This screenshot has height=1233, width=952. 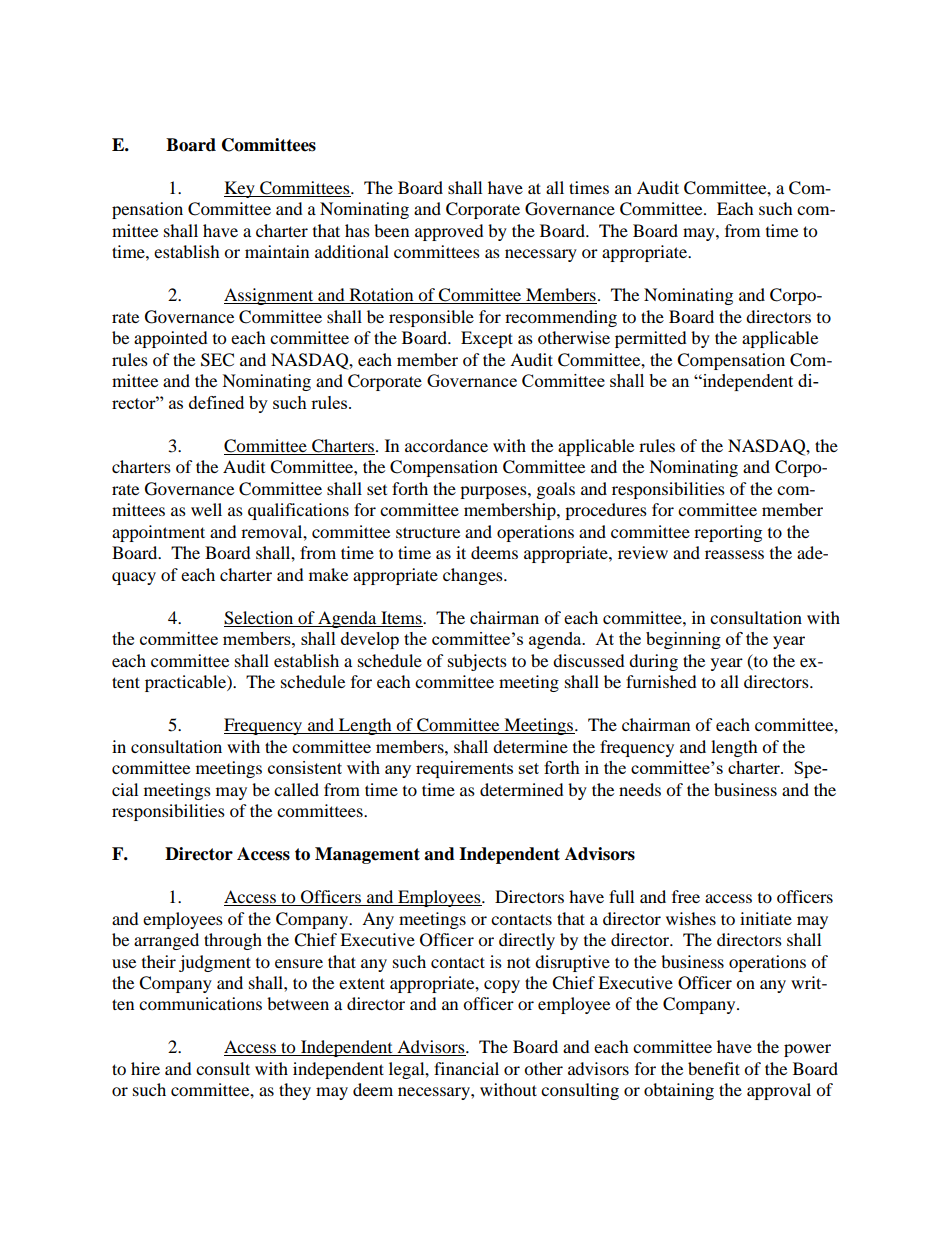 What do you see at coordinates (477, 662) in the screenshot?
I see `subjects` at bounding box center [477, 662].
